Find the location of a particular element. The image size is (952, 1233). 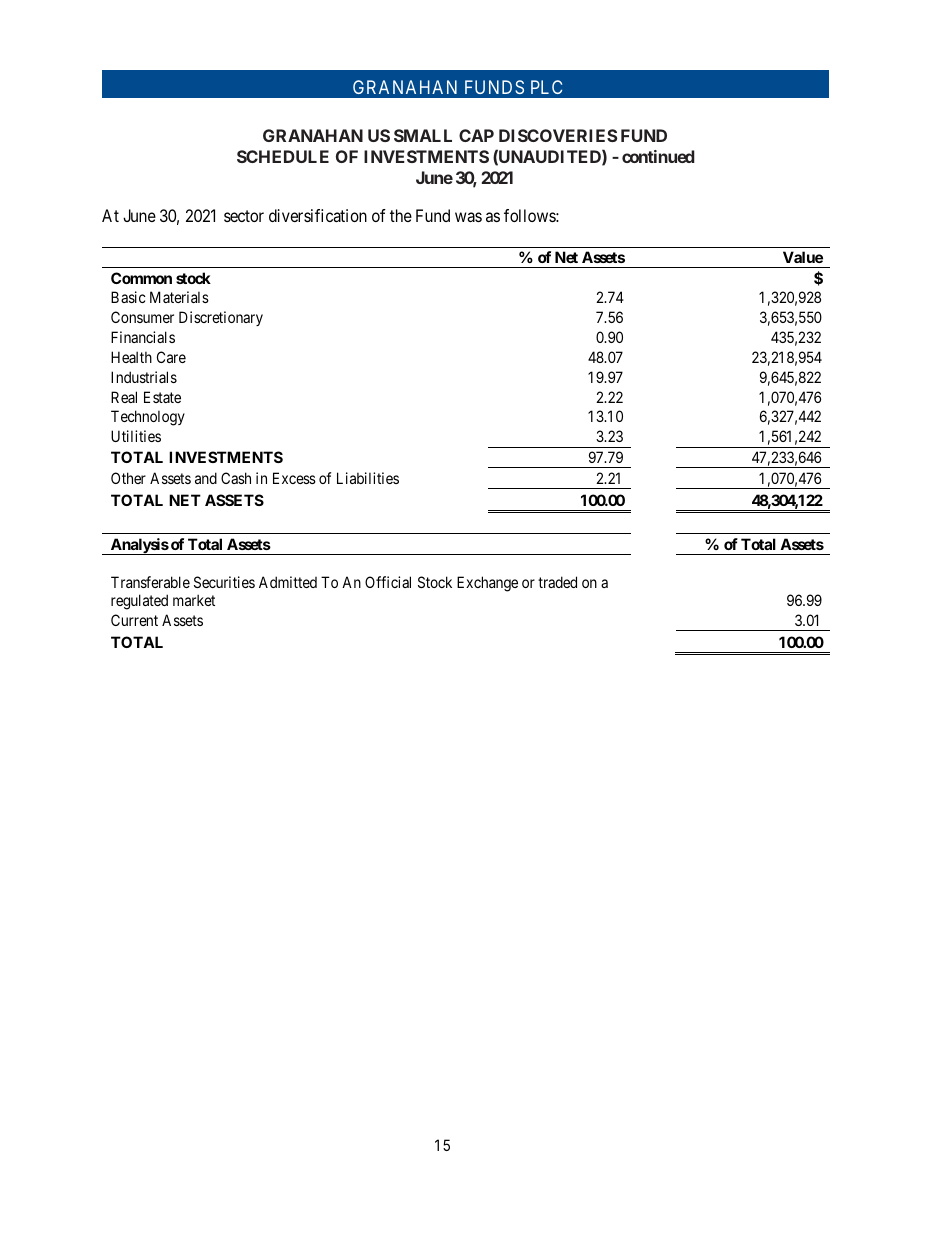

Care is located at coordinates (171, 357).
